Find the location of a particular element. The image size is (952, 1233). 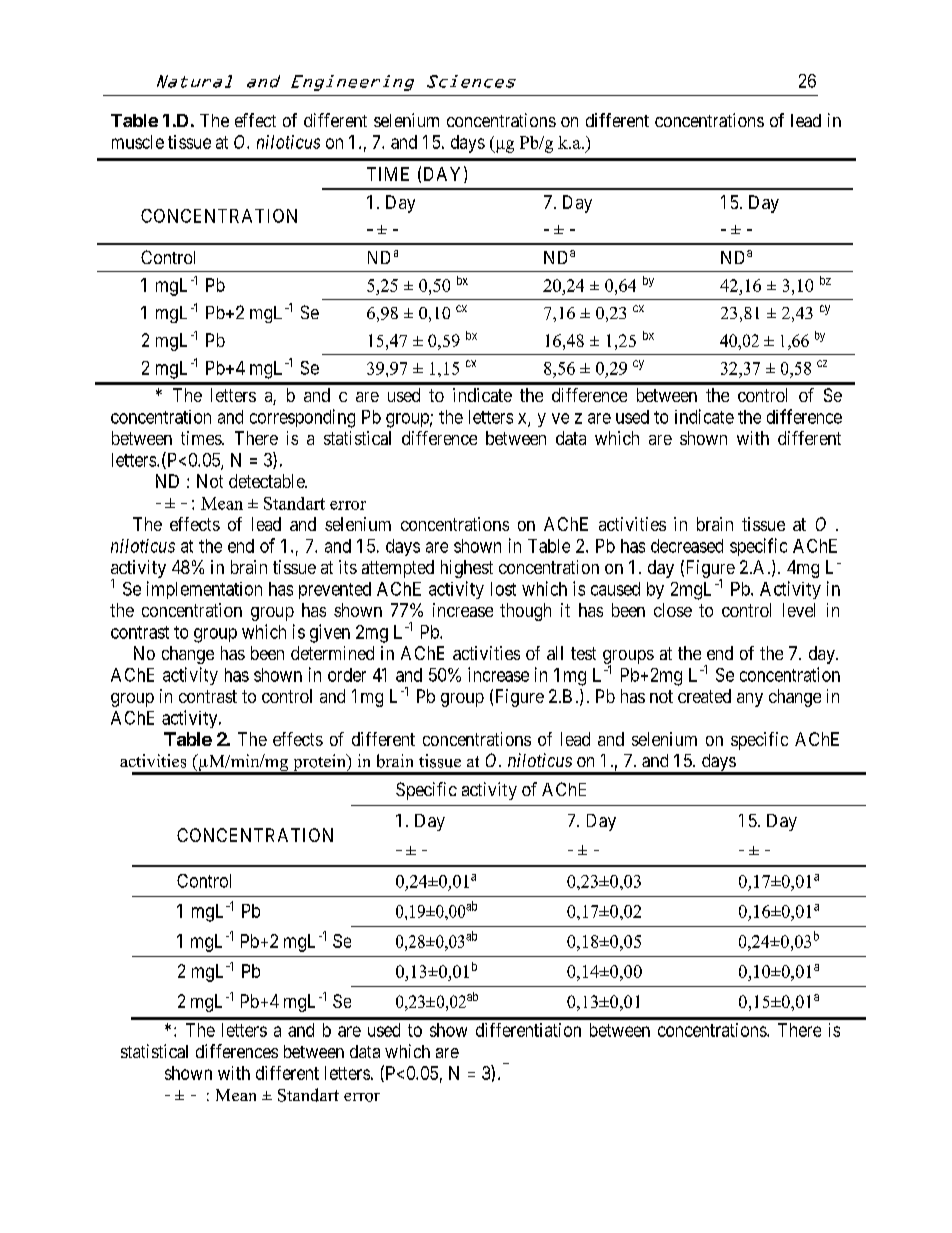

corresponding is located at coordinates (302, 418).
